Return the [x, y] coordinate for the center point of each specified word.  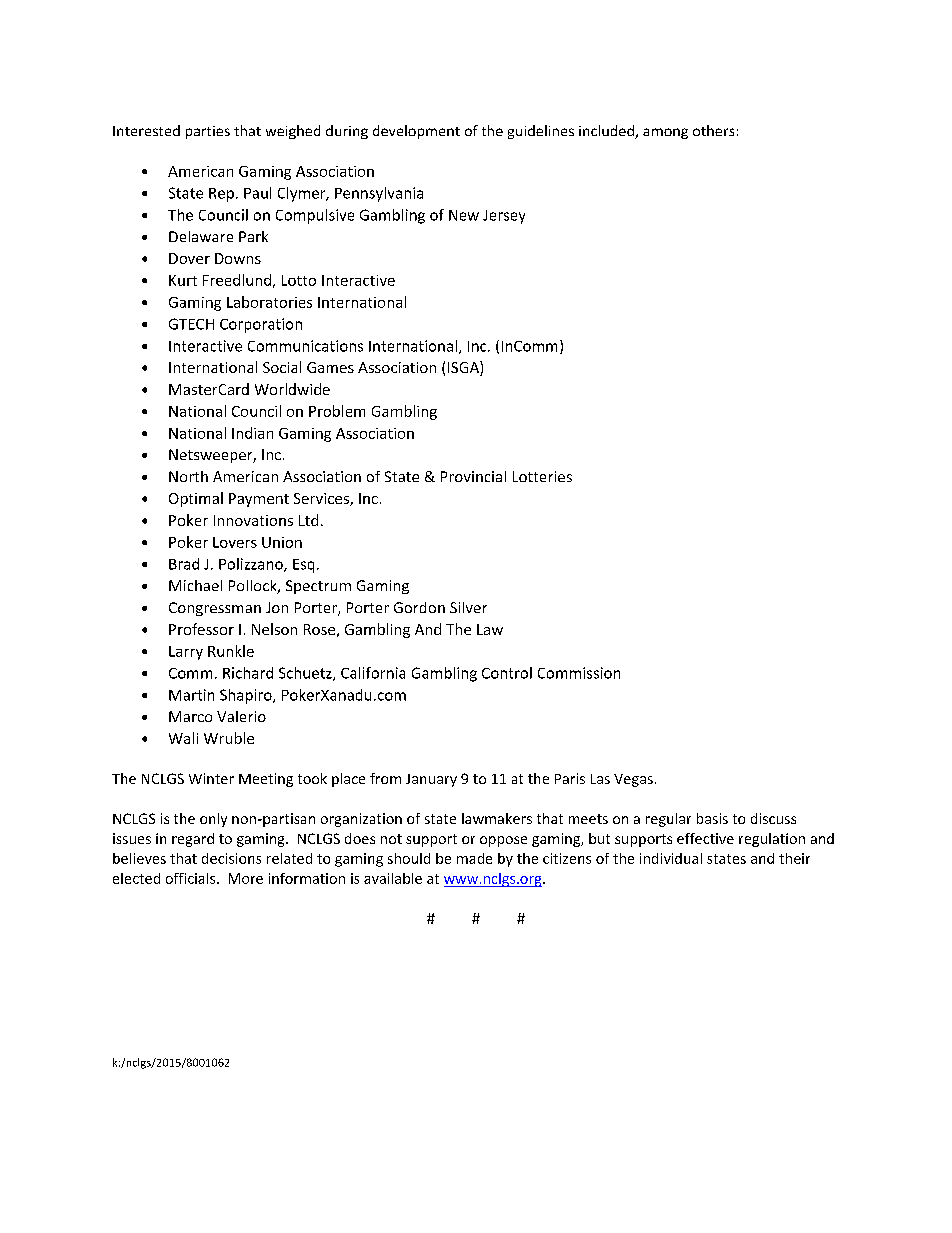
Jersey [504, 217]
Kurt [183, 280]
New [464, 215]
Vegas [633, 780]
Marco [190, 716]
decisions [231, 858]
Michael [195, 585]
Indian [252, 433]
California [373, 673]
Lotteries [542, 476]
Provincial [473, 476]
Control [507, 673]
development [416, 132]
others [713, 130]
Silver [468, 607]
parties [208, 132]
